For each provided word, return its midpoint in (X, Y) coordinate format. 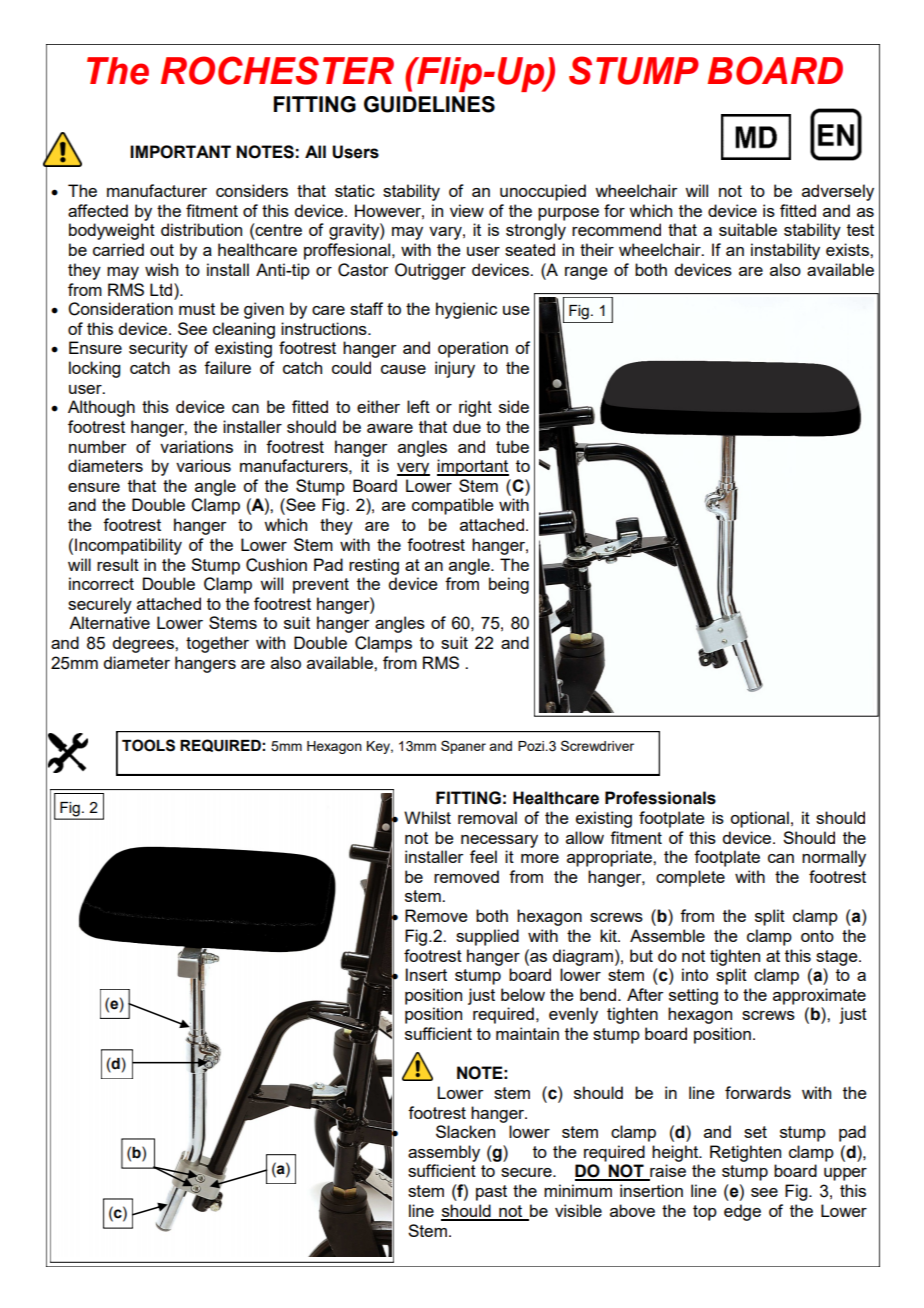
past (491, 1193)
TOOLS (148, 745)
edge (742, 1212)
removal (487, 817)
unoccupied (543, 192)
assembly (444, 1153)
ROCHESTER (277, 70)
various (203, 465)
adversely (838, 192)
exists (848, 249)
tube (512, 446)
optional (759, 819)
